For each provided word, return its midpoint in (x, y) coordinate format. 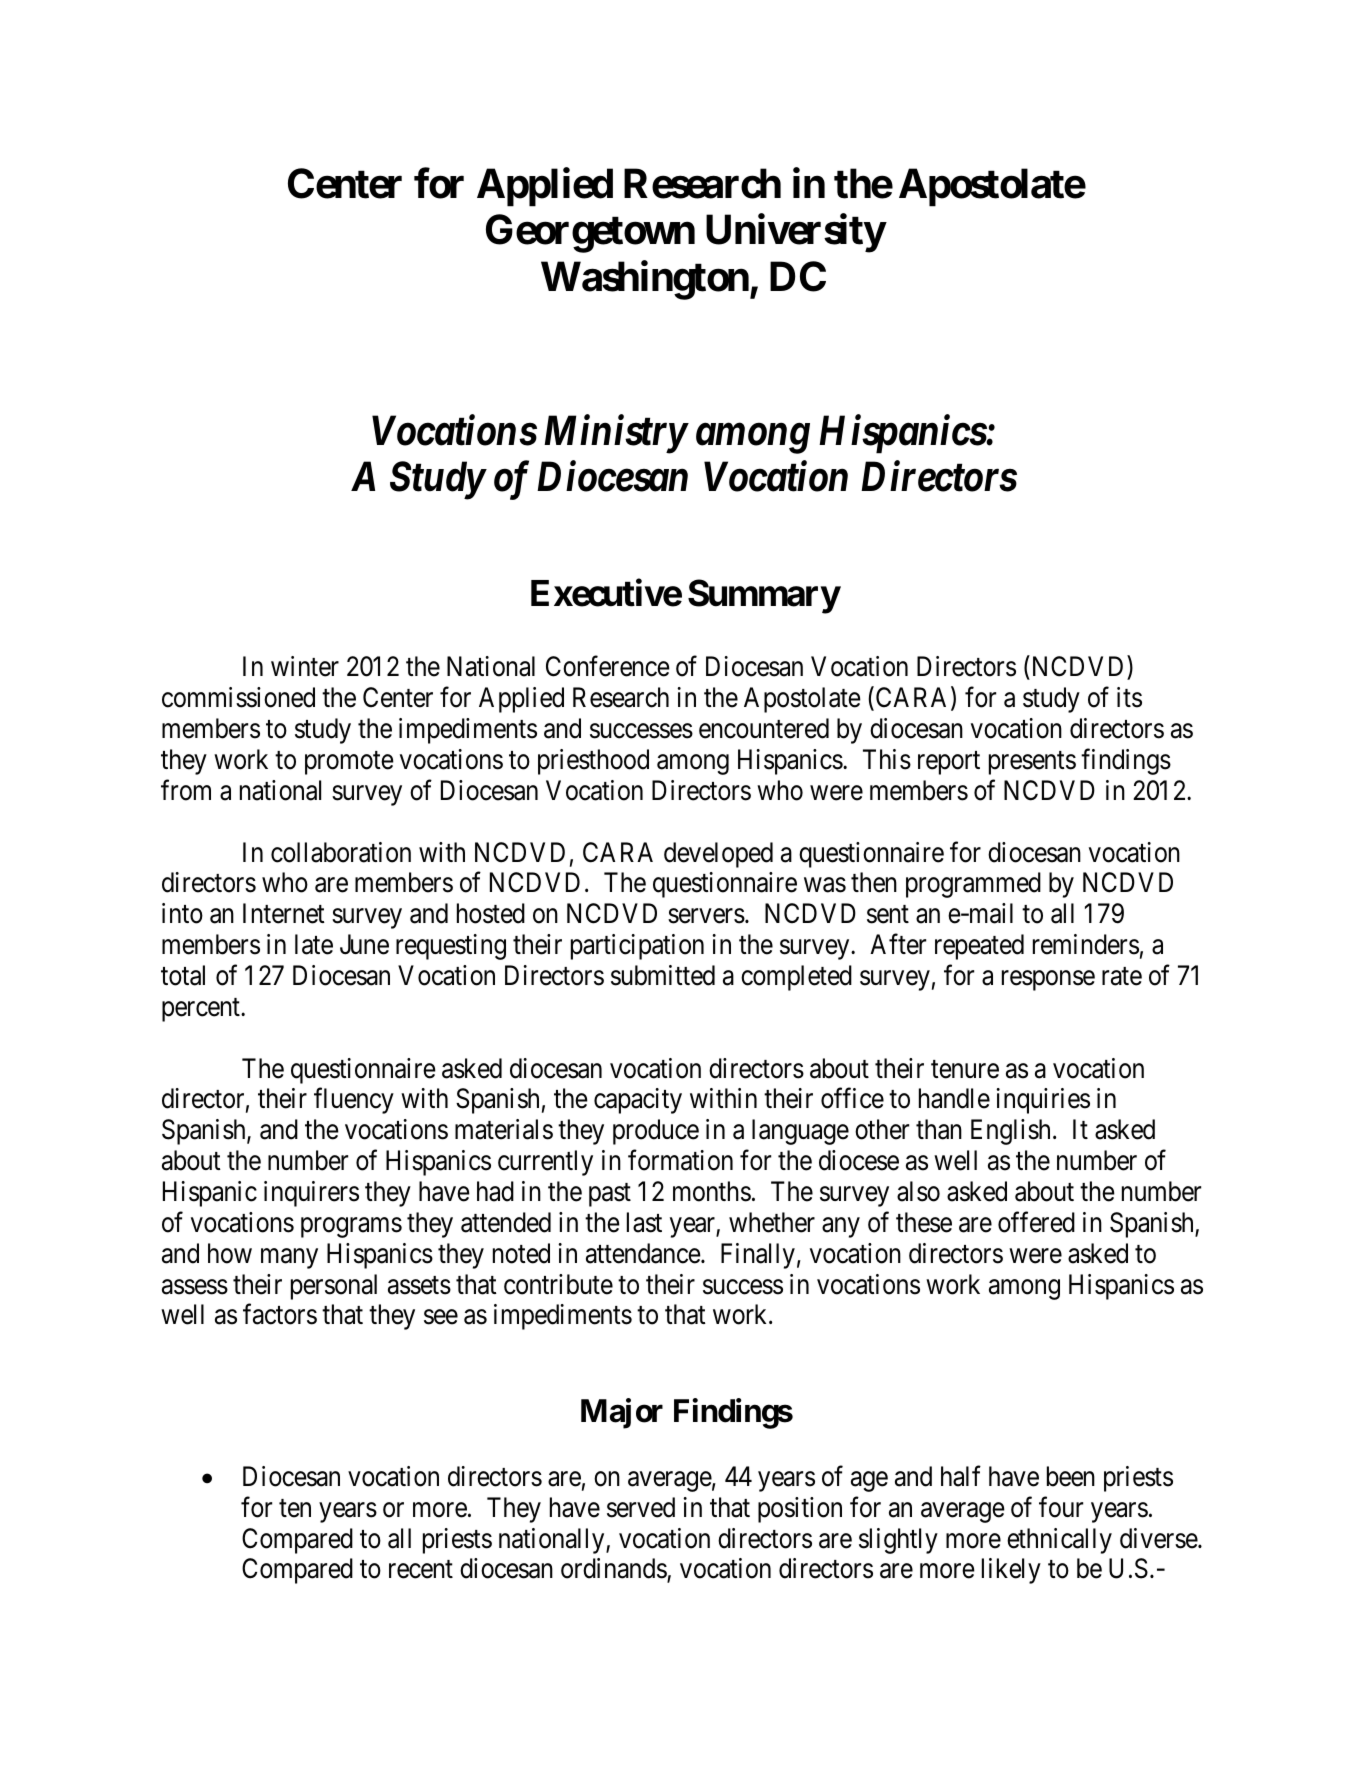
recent (421, 1570)
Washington (646, 280)
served (641, 1507)
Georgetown (590, 233)
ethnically (1059, 1541)
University (795, 233)
